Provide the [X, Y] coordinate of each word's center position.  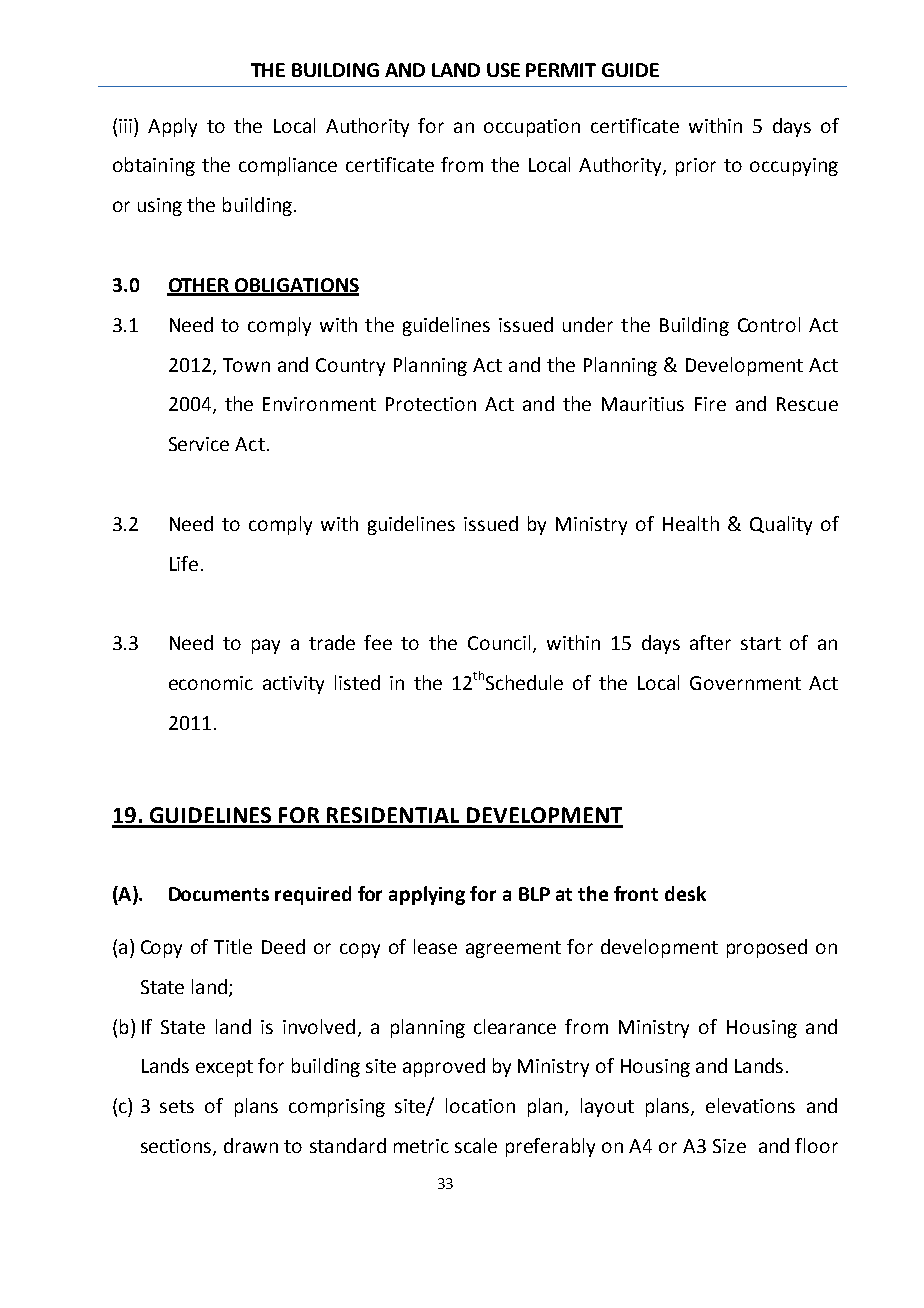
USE [503, 70]
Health [691, 523]
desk [685, 893]
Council [499, 642]
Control [769, 324]
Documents [219, 894]
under [588, 324]
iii [125, 126]
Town [246, 365]
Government [745, 683]
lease [435, 946]
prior [696, 167]
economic [211, 683]
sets [177, 1106]
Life [184, 563]
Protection [431, 404]
